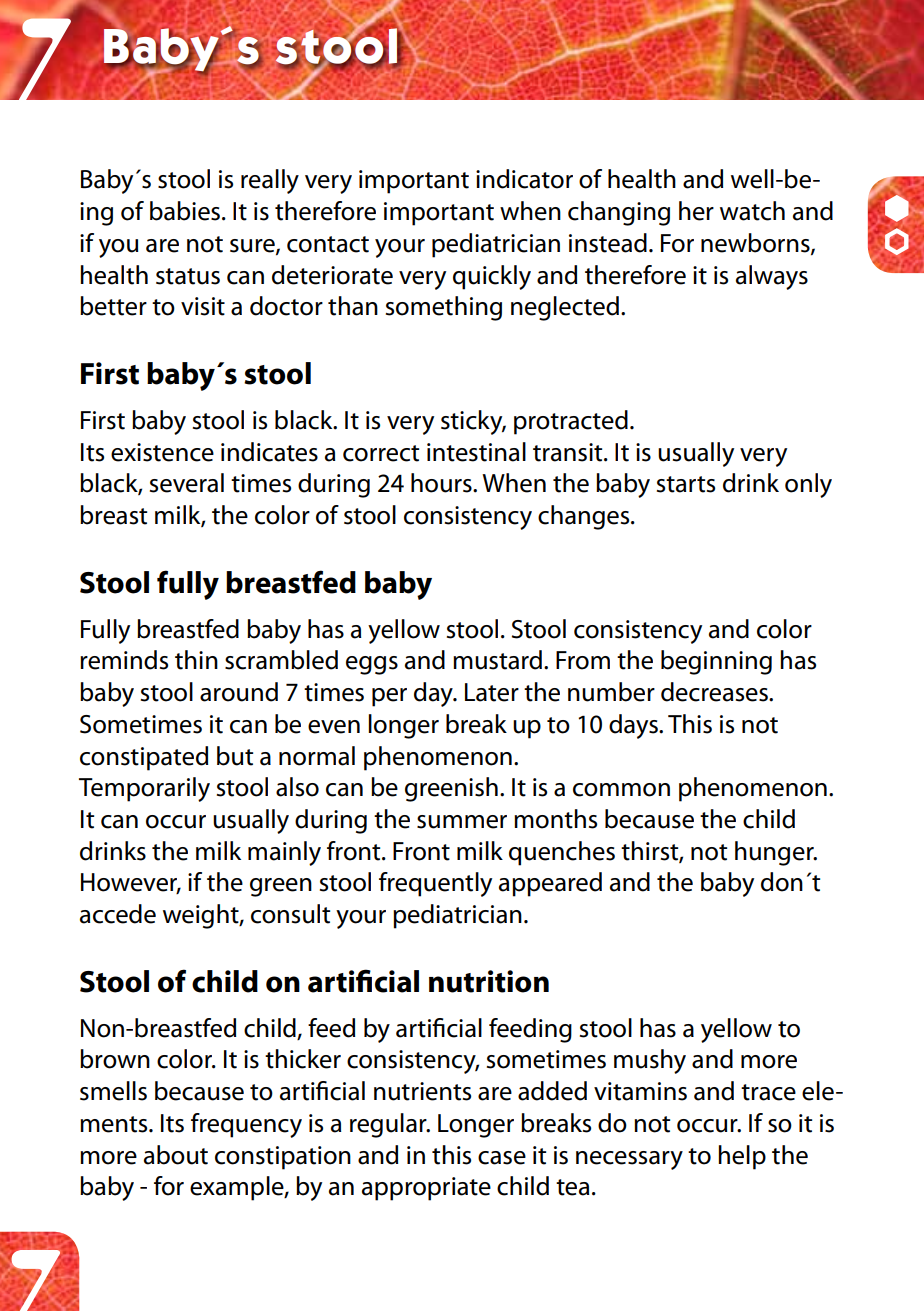 This screenshot has width=924, height=1311. Describe the element at coordinates (176, 1155) in the screenshot. I see `about` at that location.
